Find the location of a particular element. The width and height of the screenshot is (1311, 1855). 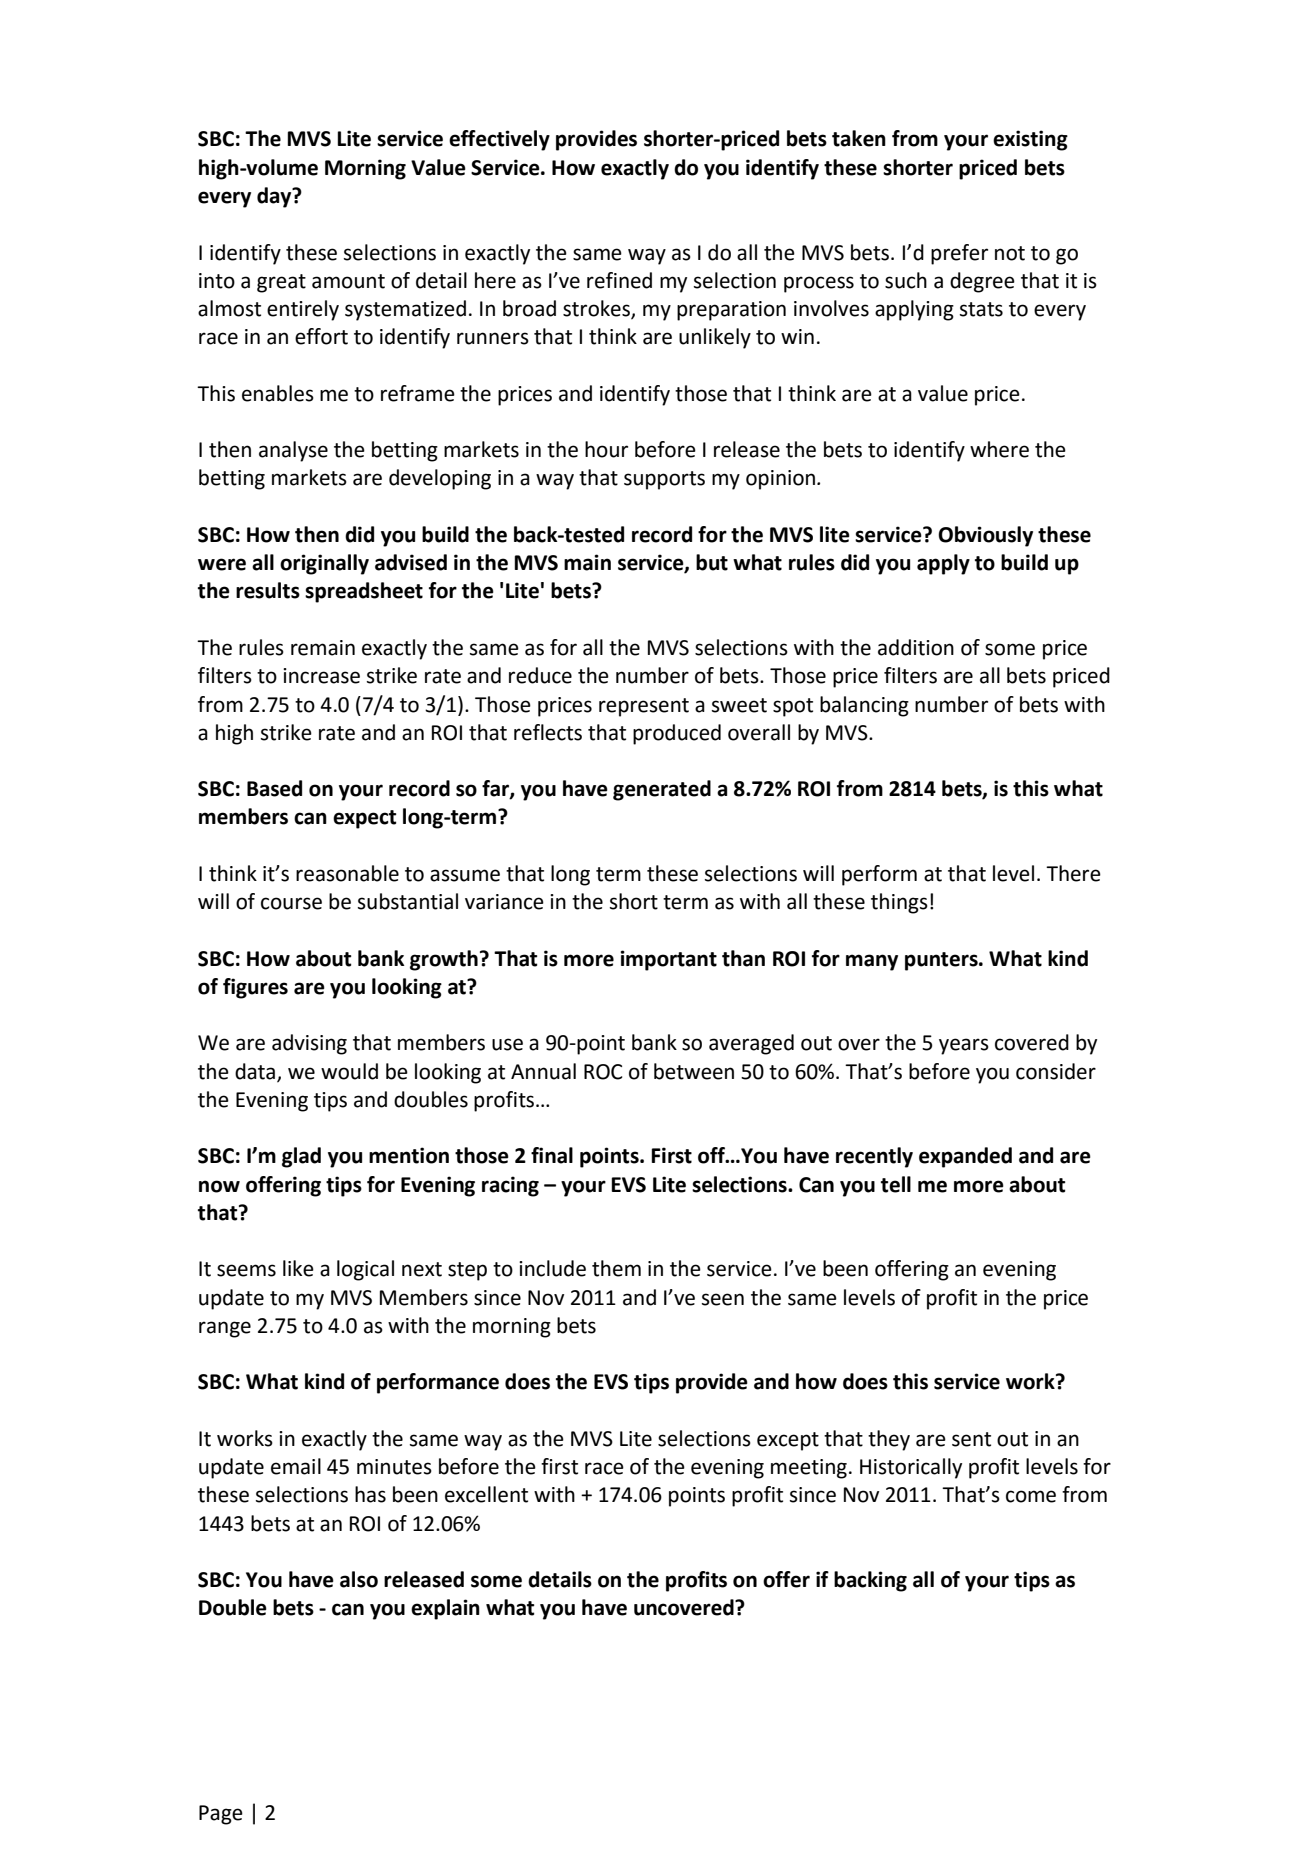

day is located at coordinates (275, 197).
